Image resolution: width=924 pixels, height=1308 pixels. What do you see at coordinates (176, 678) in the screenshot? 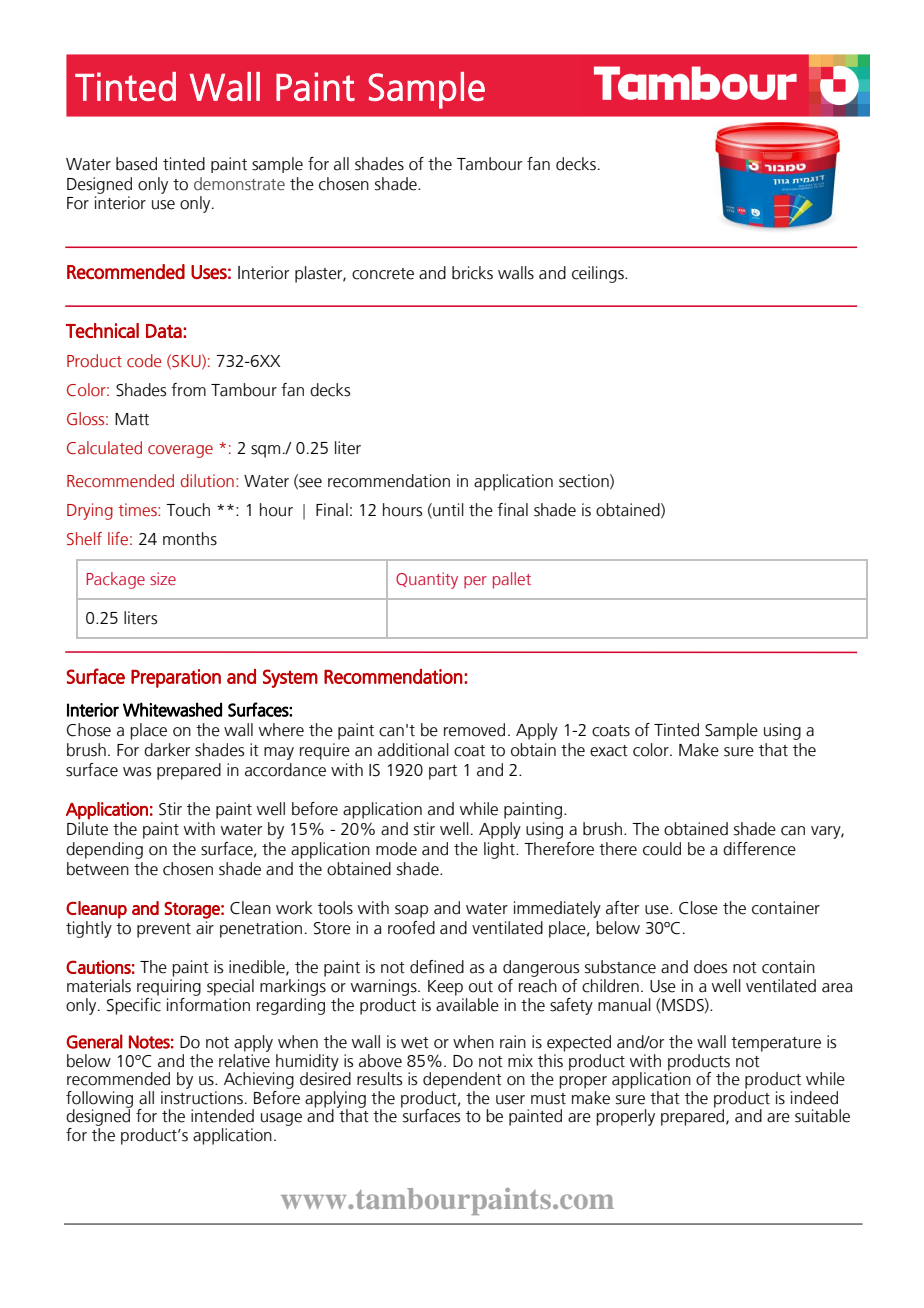
I see `Preparation` at bounding box center [176, 678].
